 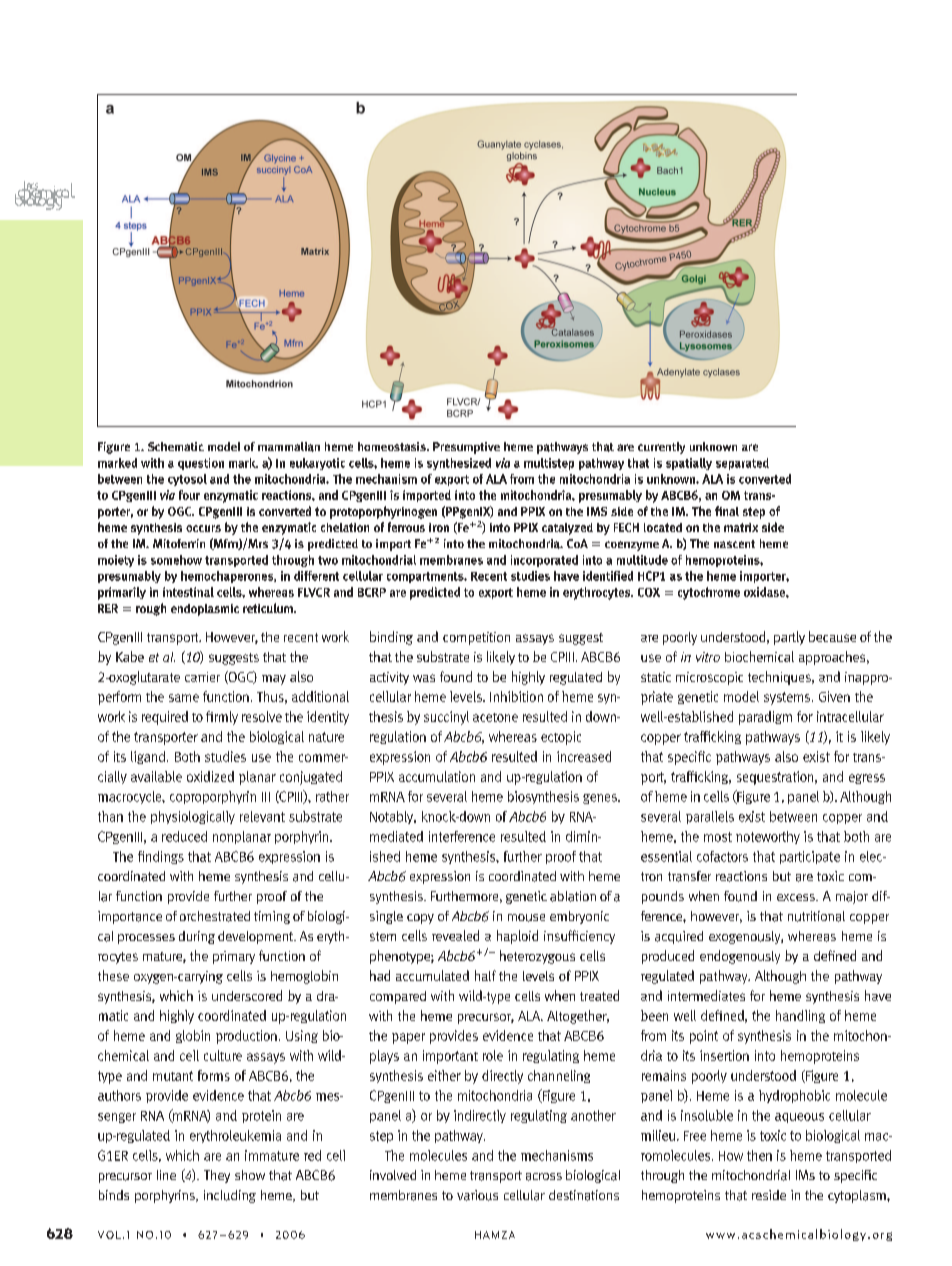 I want to click on endogenously, so click(x=740, y=957).
